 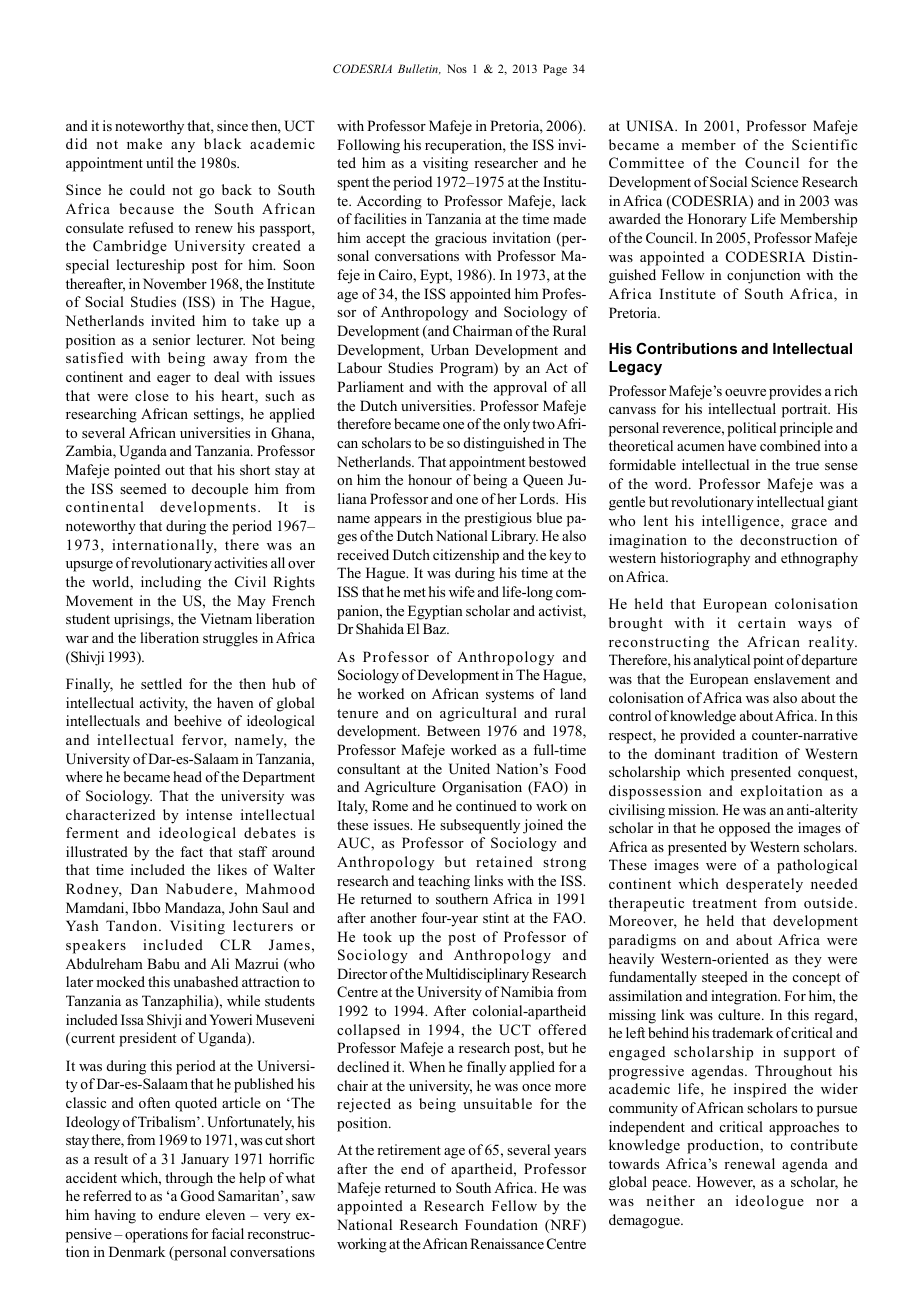 I want to click on treatment, so click(x=724, y=903).
